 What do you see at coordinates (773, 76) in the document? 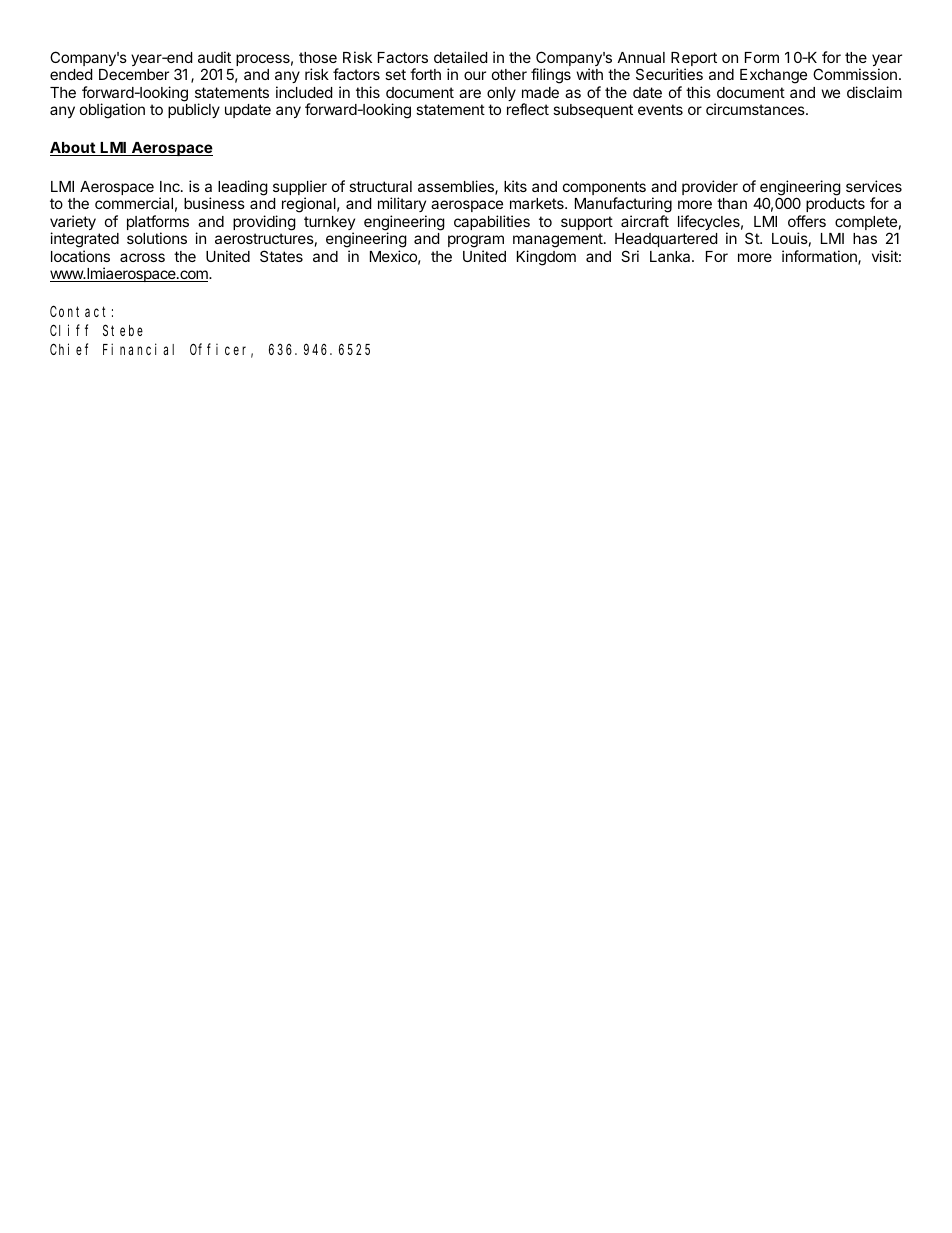
I see `Exchange` at bounding box center [773, 76].
